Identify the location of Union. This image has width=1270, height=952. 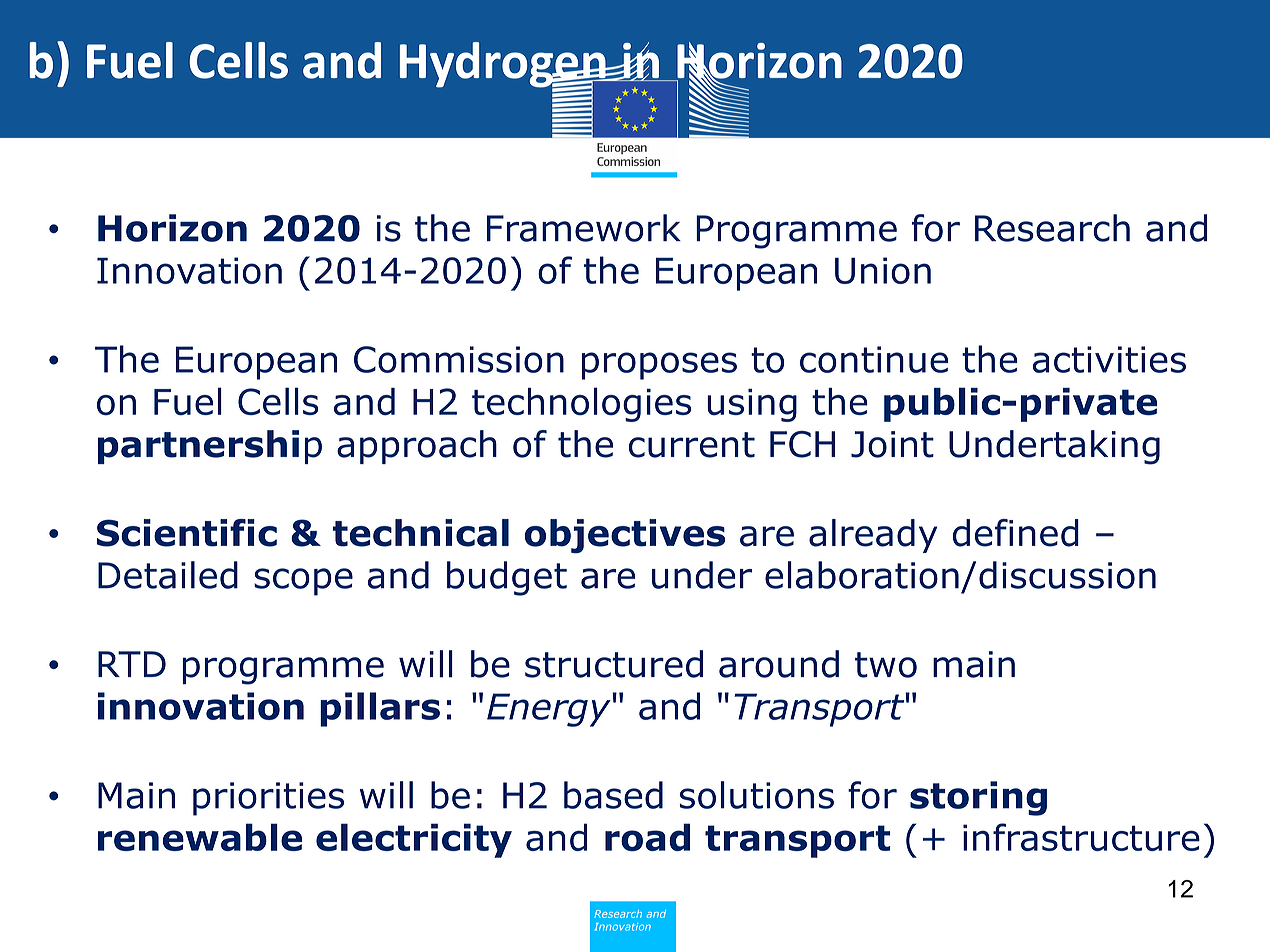
(883, 270).
